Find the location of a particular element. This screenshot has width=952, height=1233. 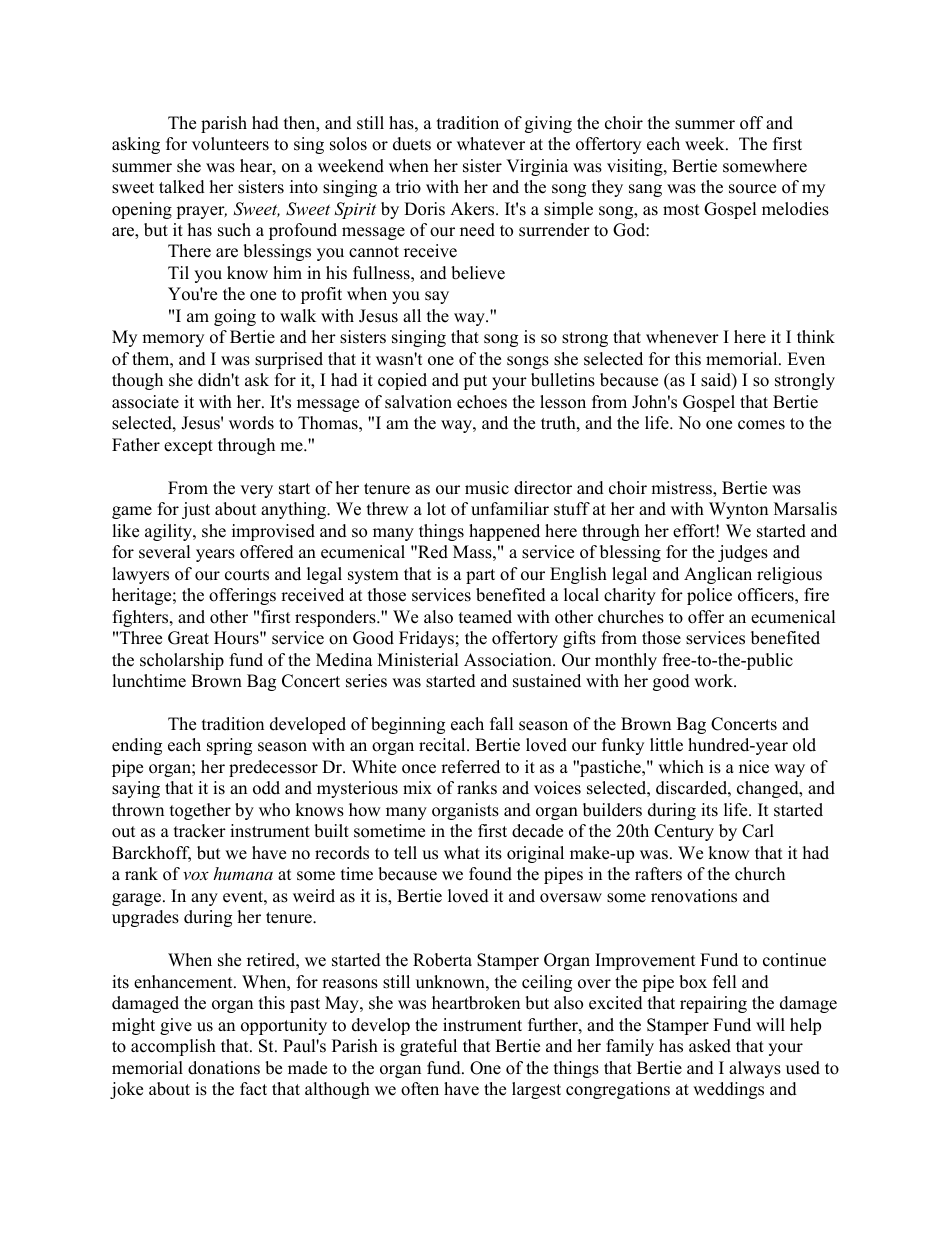

teamed is located at coordinates (485, 617).
